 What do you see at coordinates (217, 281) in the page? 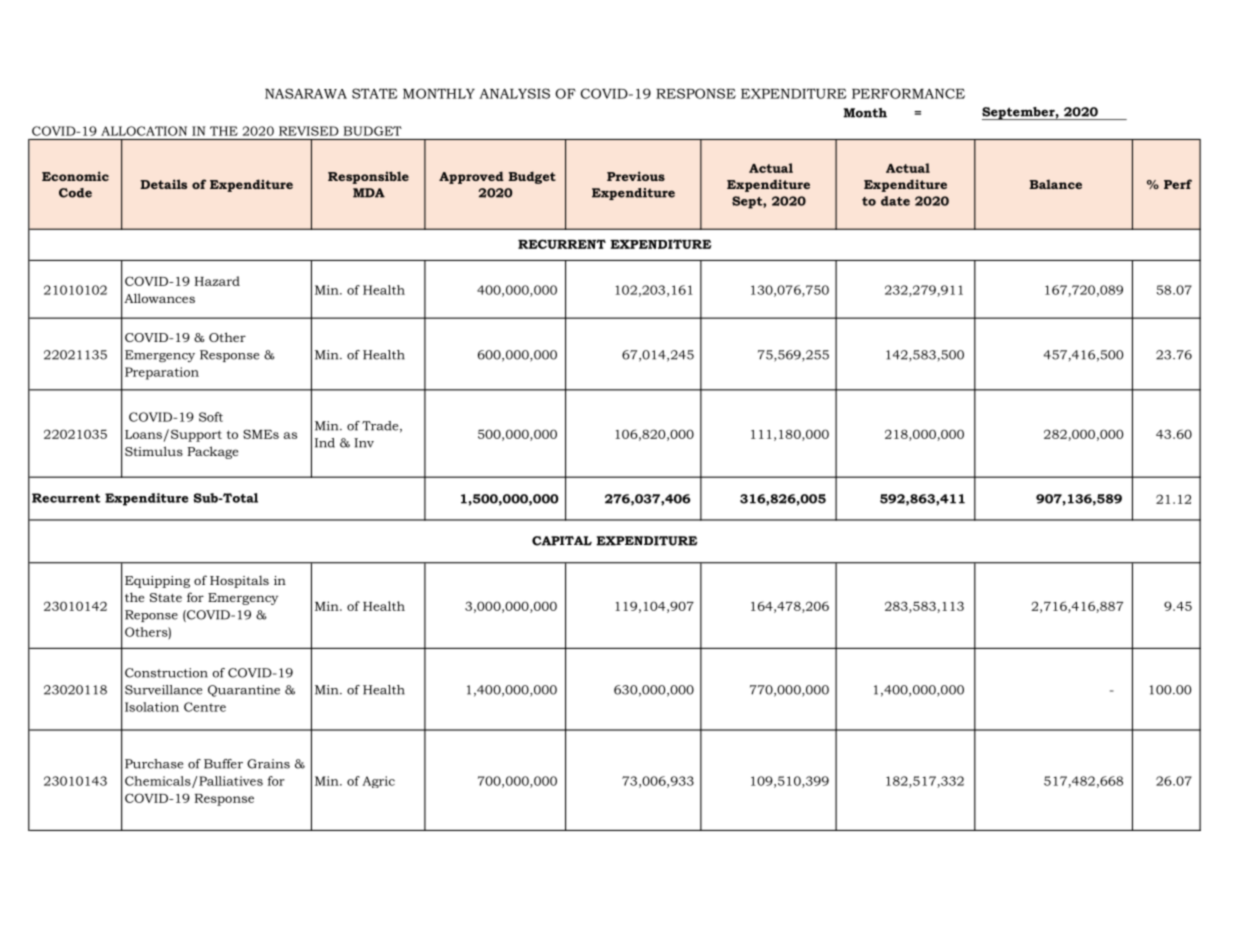
I see `Hazard` at bounding box center [217, 281].
